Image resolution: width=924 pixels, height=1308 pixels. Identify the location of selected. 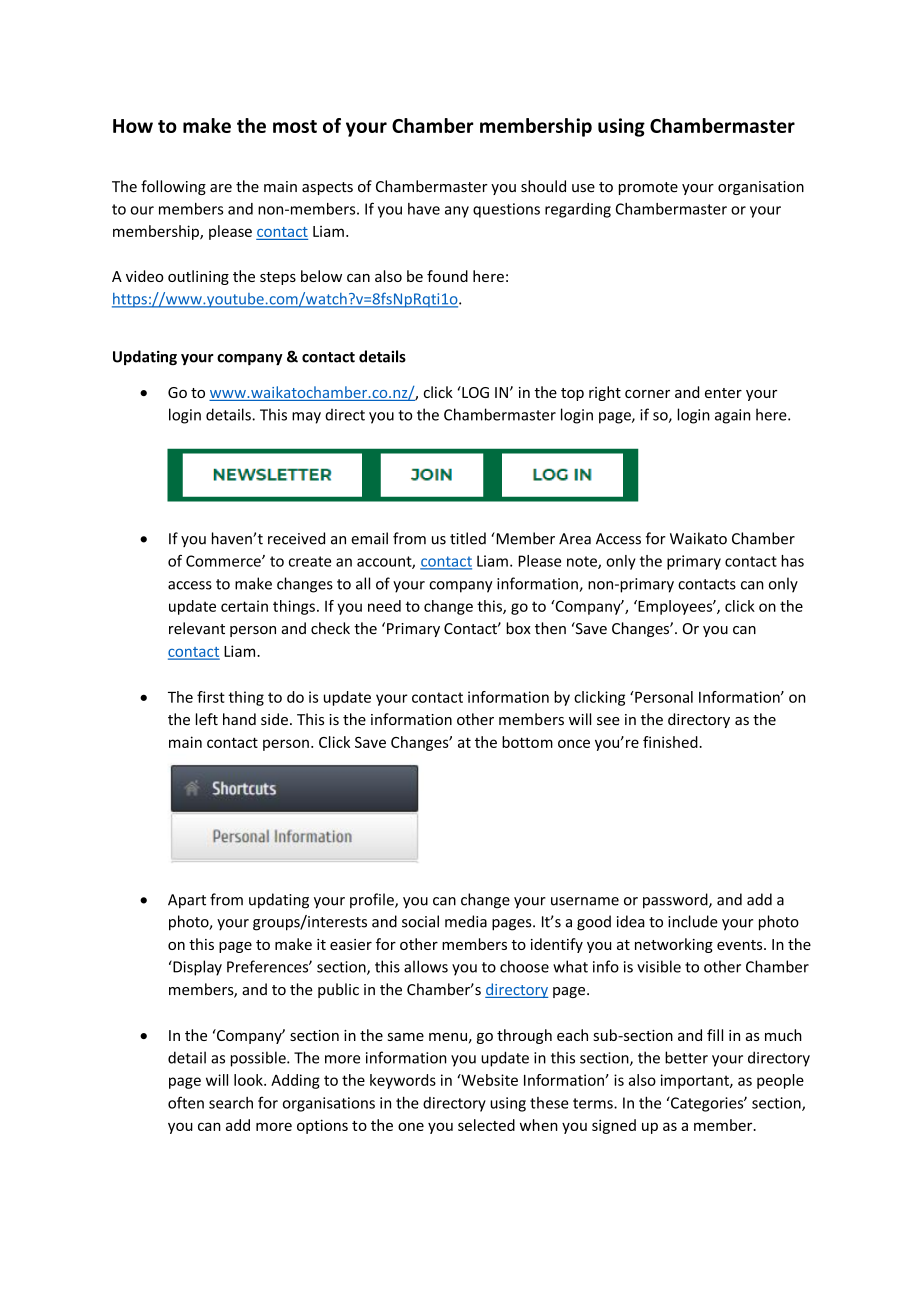
(486, 1125).
